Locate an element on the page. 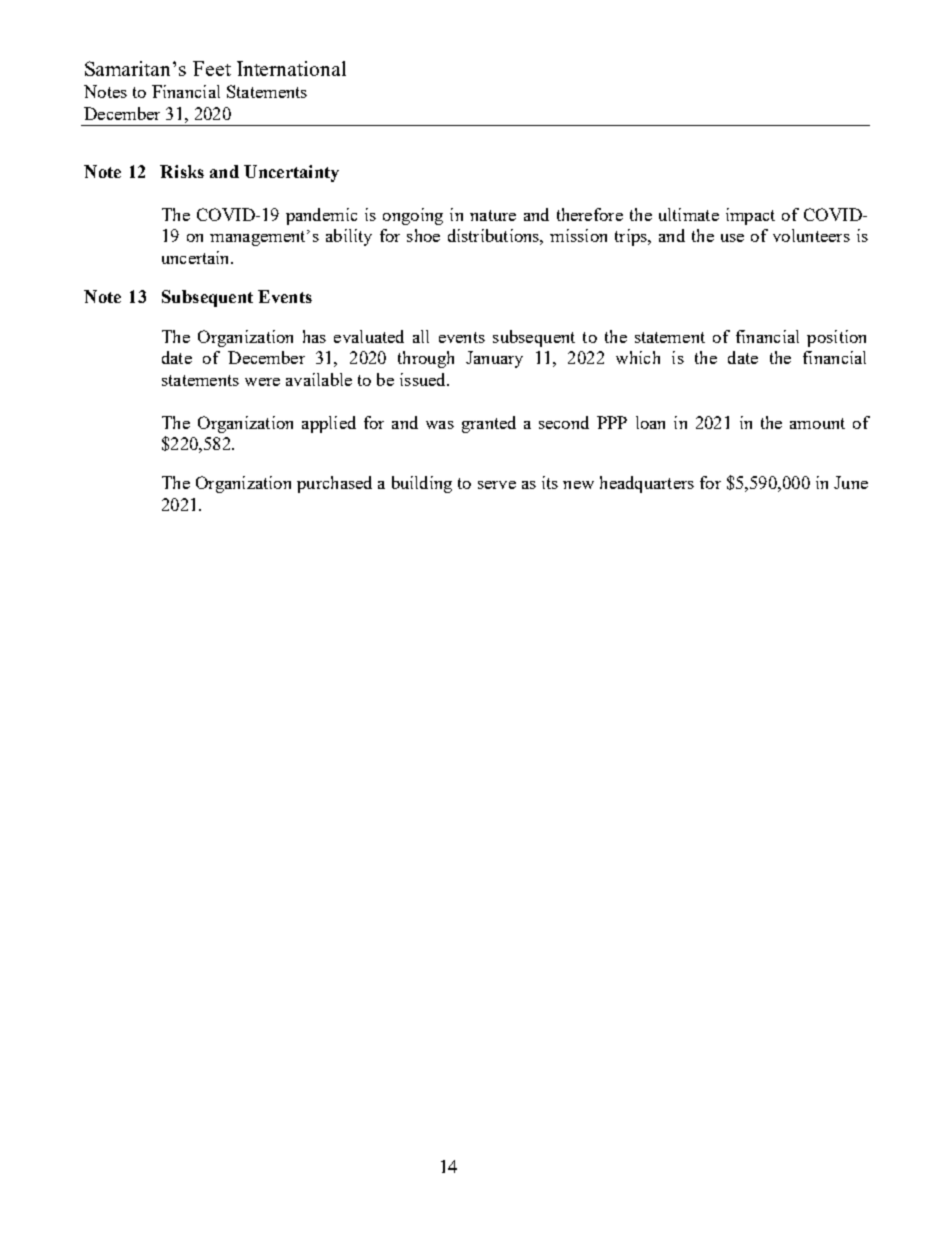 Image resolution: width=952 pixels, height=1233 pixels. impact is located at coordinates (750, 216).
